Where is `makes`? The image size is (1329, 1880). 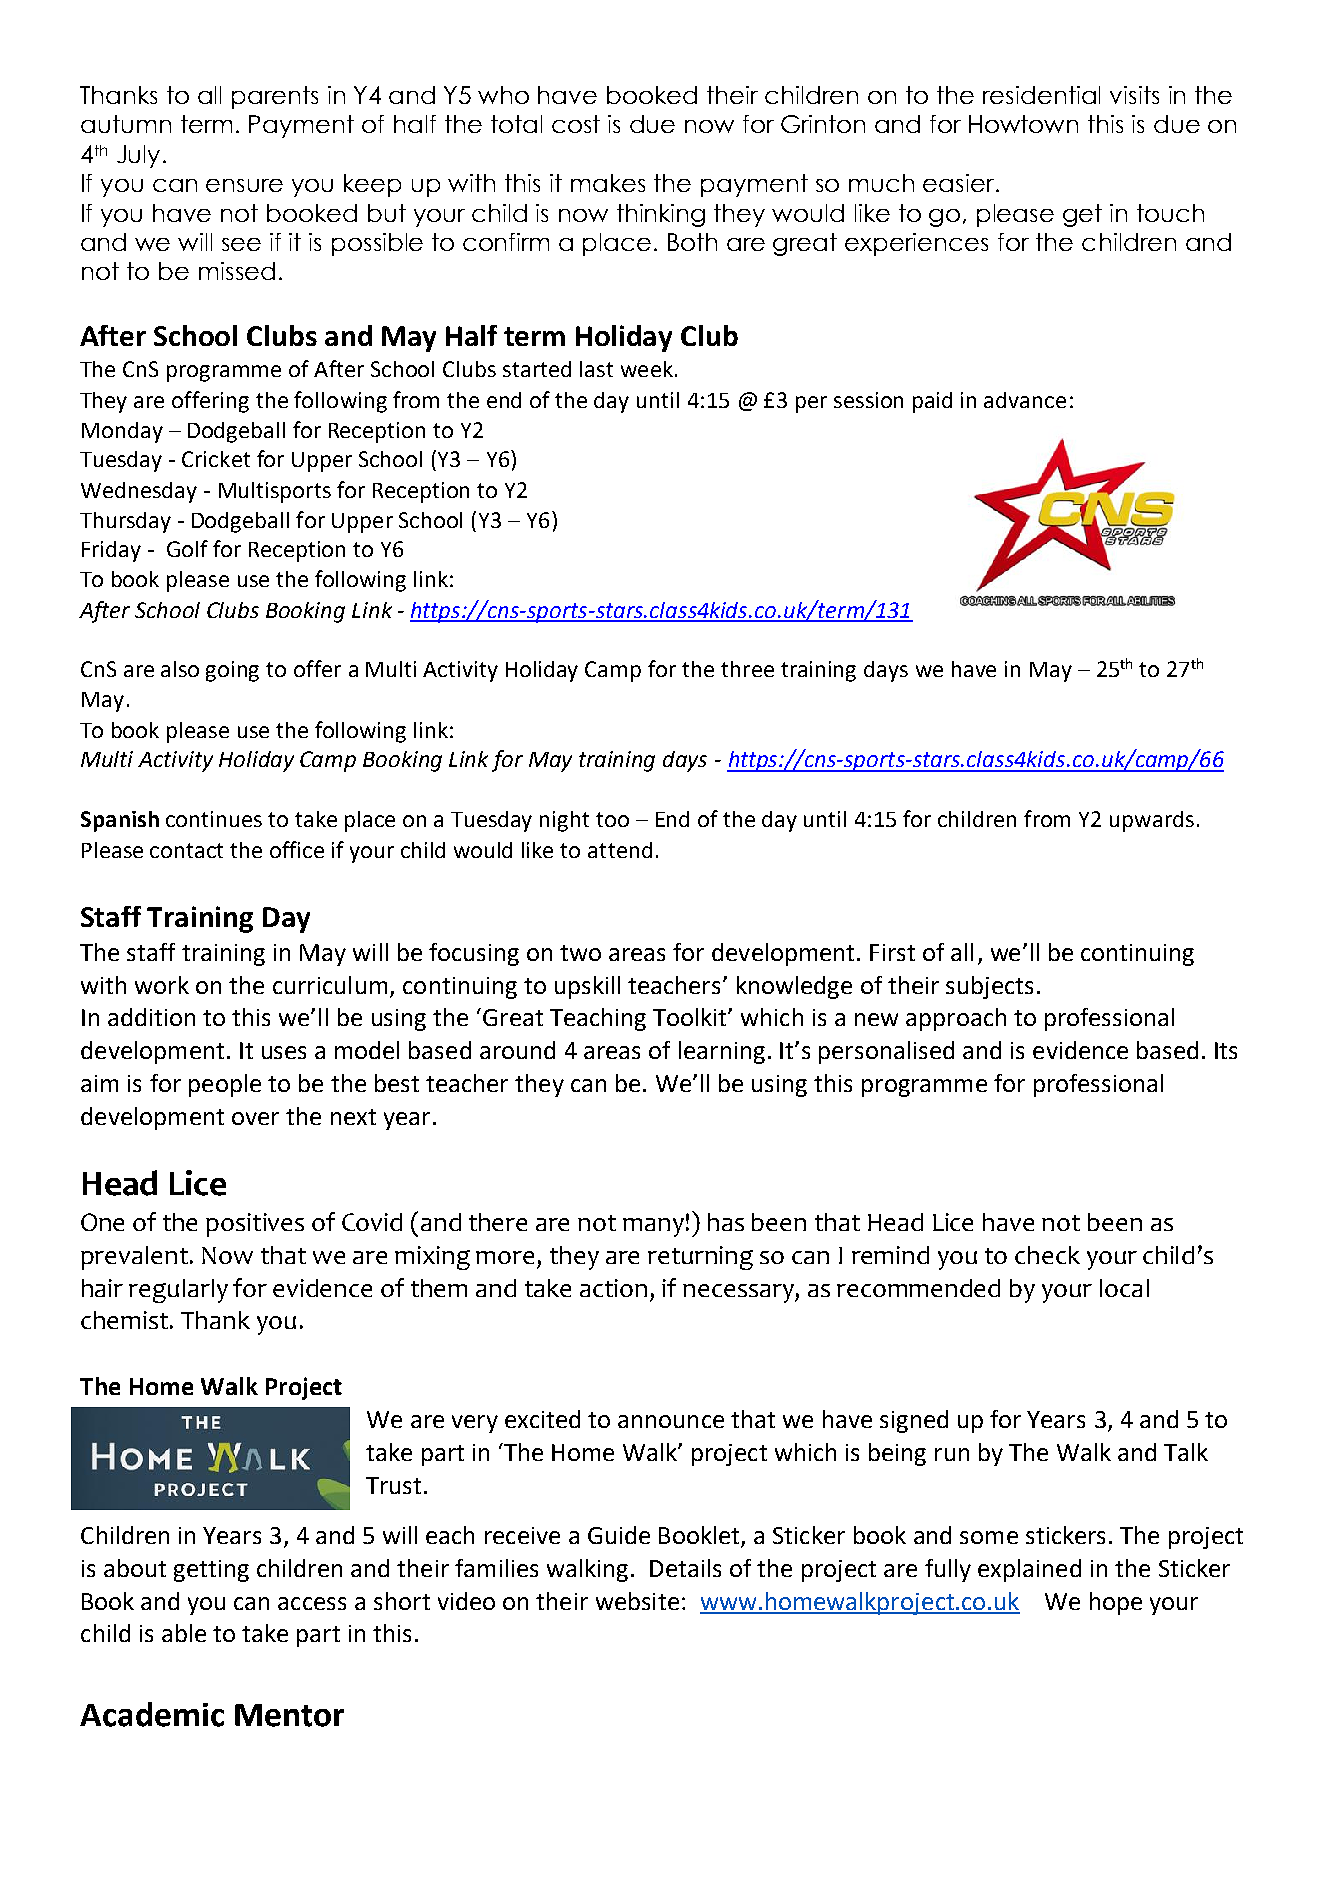
makes is located at coordinates (608, 183).
